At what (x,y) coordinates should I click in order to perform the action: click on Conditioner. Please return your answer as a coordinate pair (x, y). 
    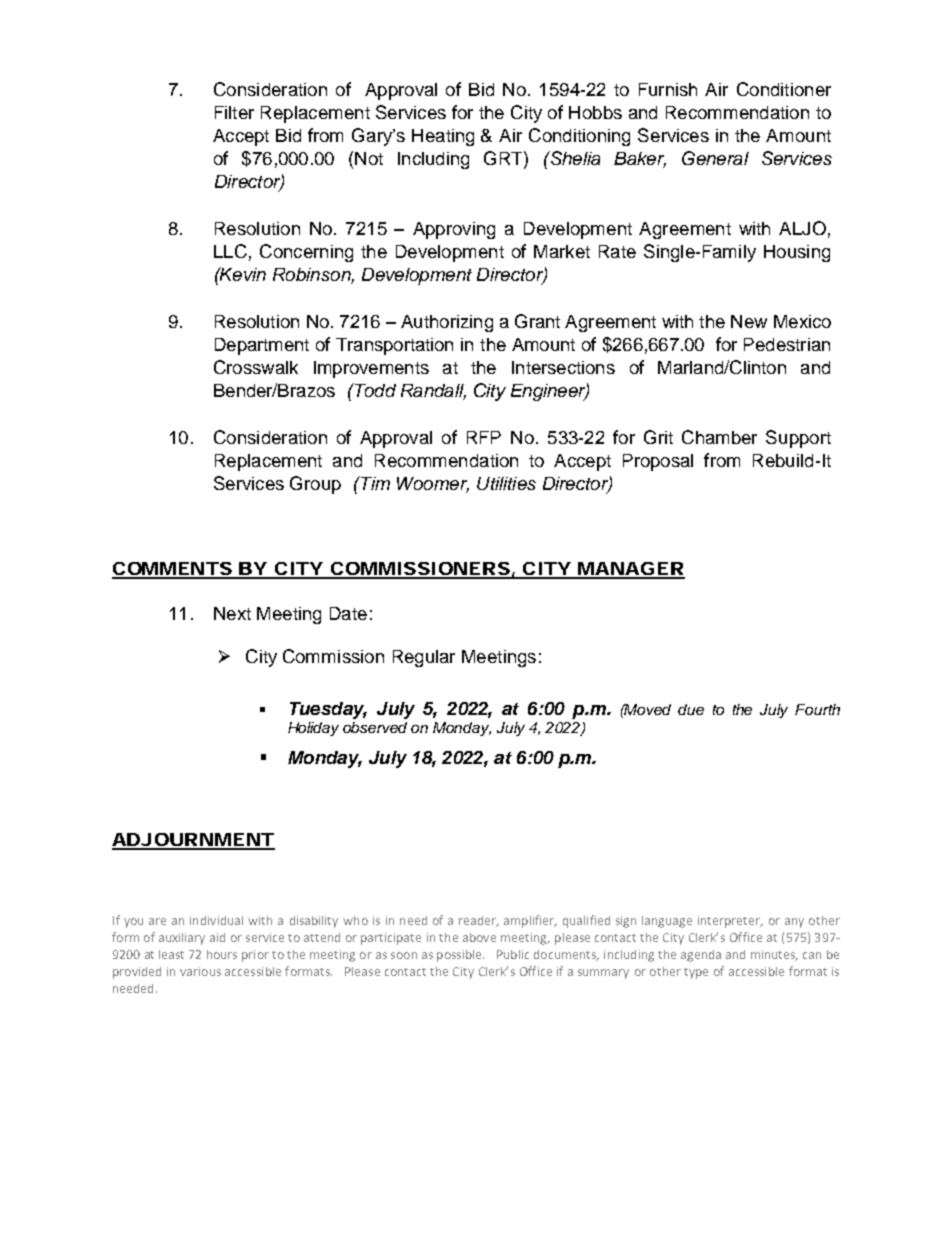
    Looking at the image, I should click on (784, 89).
